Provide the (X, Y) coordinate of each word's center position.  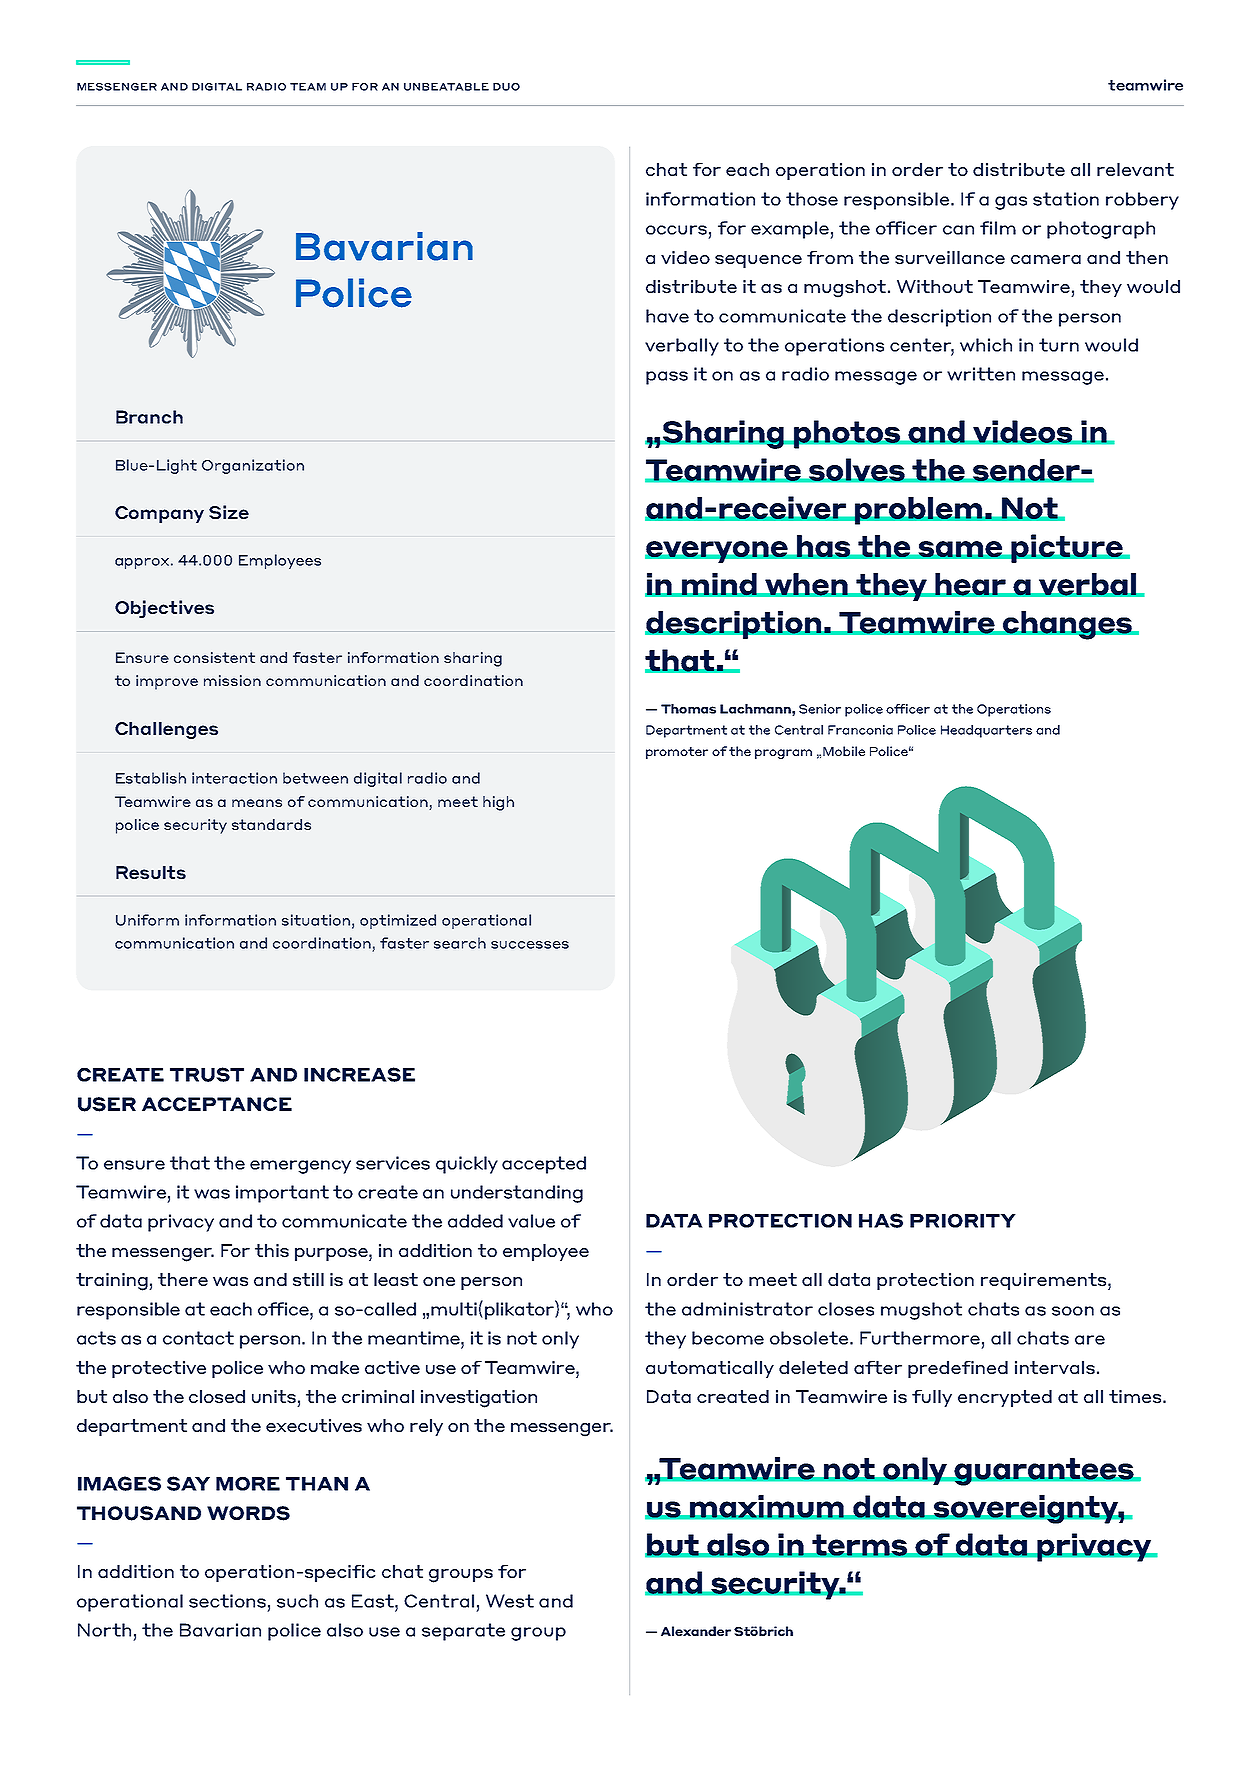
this (272, 1251)
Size (229, 512)
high (498, 803)
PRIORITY (963, 1220)
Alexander (696, 1631)
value (531, 1221)
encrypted (1005, 1398)
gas (1011, 203)
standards (271, 824)
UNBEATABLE (446, 87)
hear (970, 585)
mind (719, 585)
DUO (506, 87)
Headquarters (986, 731)
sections (227, 1601)
